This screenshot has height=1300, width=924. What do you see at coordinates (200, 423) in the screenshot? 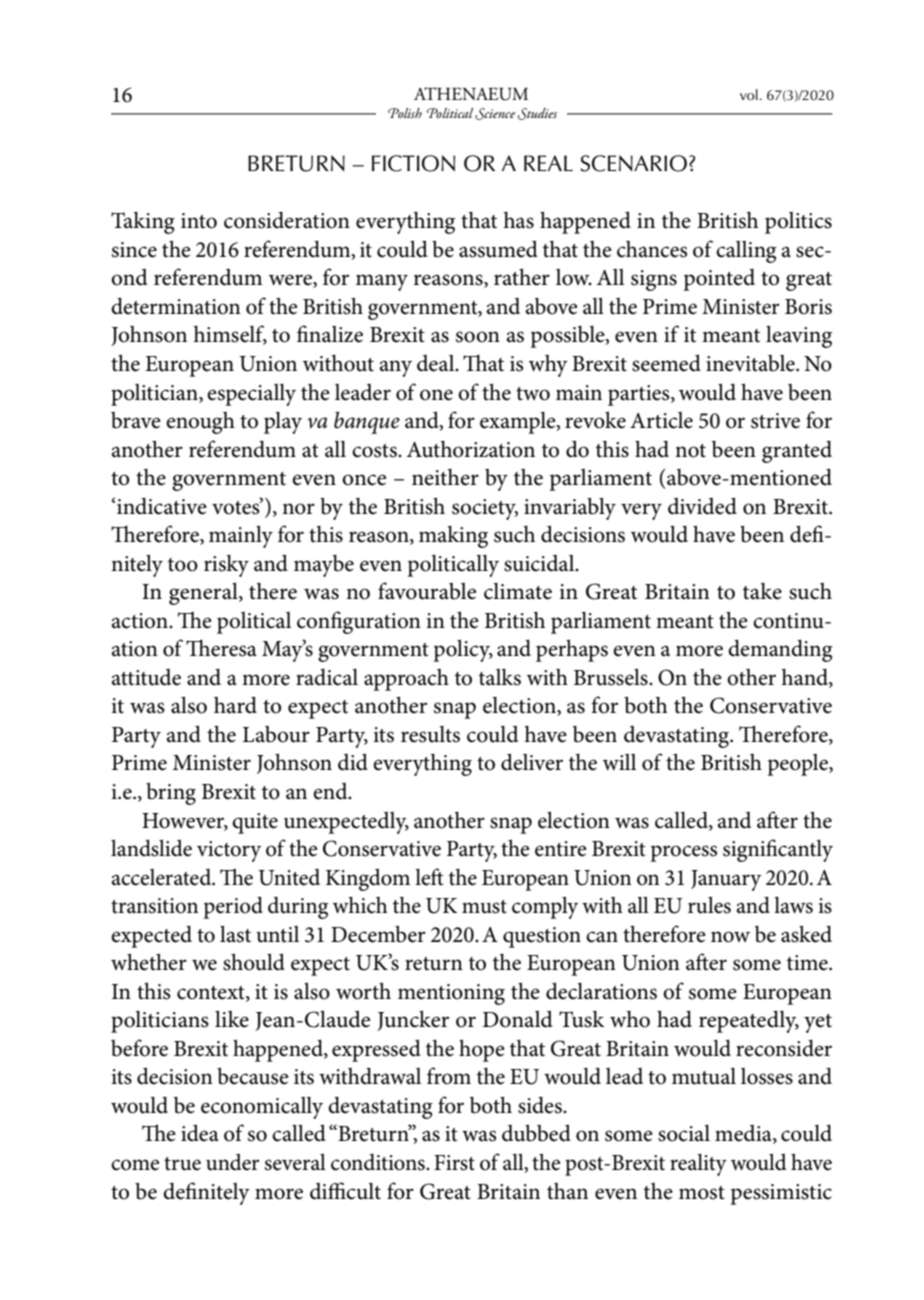
I see `enough` at bounding box center [200, 423].
